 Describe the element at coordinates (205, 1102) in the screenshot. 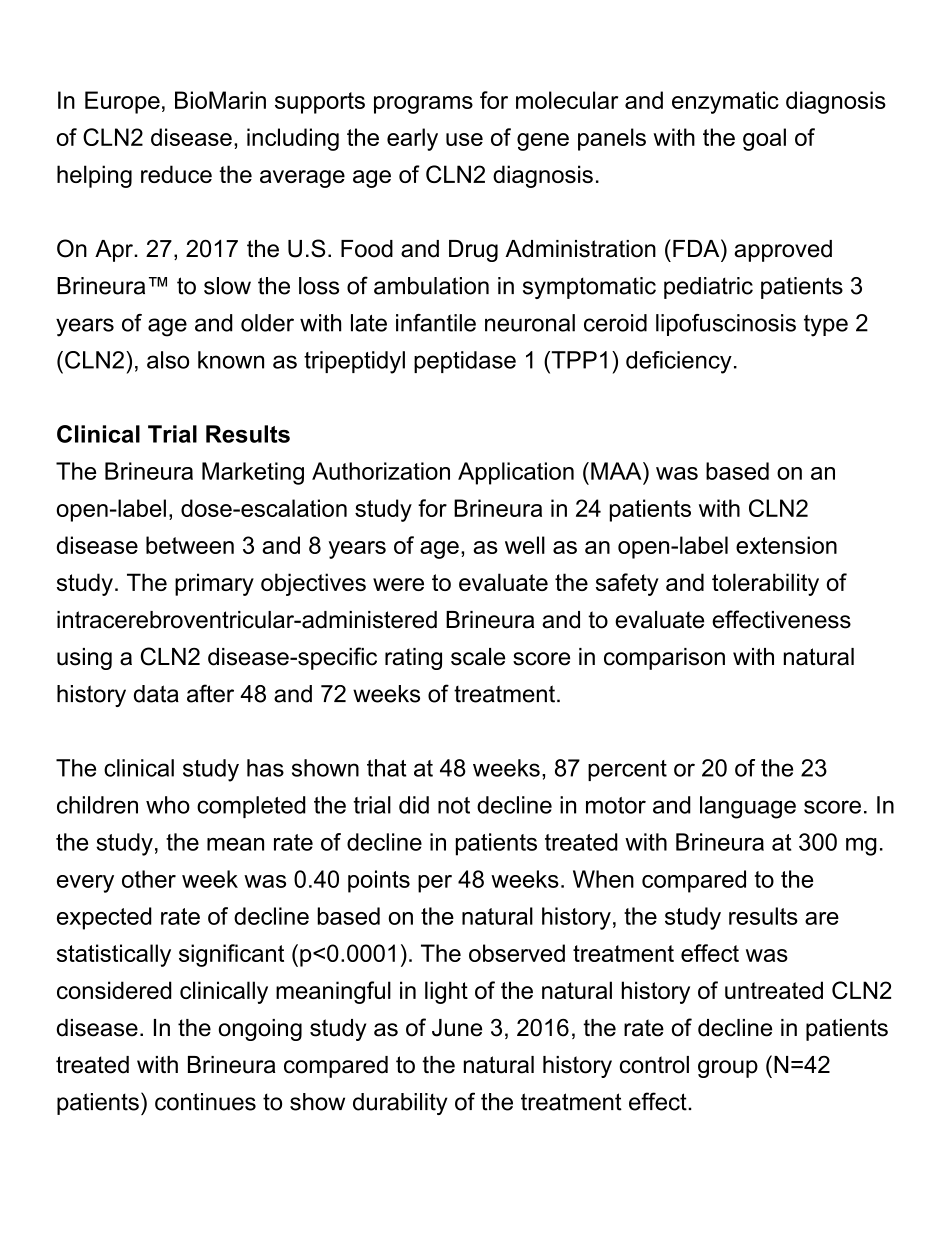

I see `continues` at that location.
